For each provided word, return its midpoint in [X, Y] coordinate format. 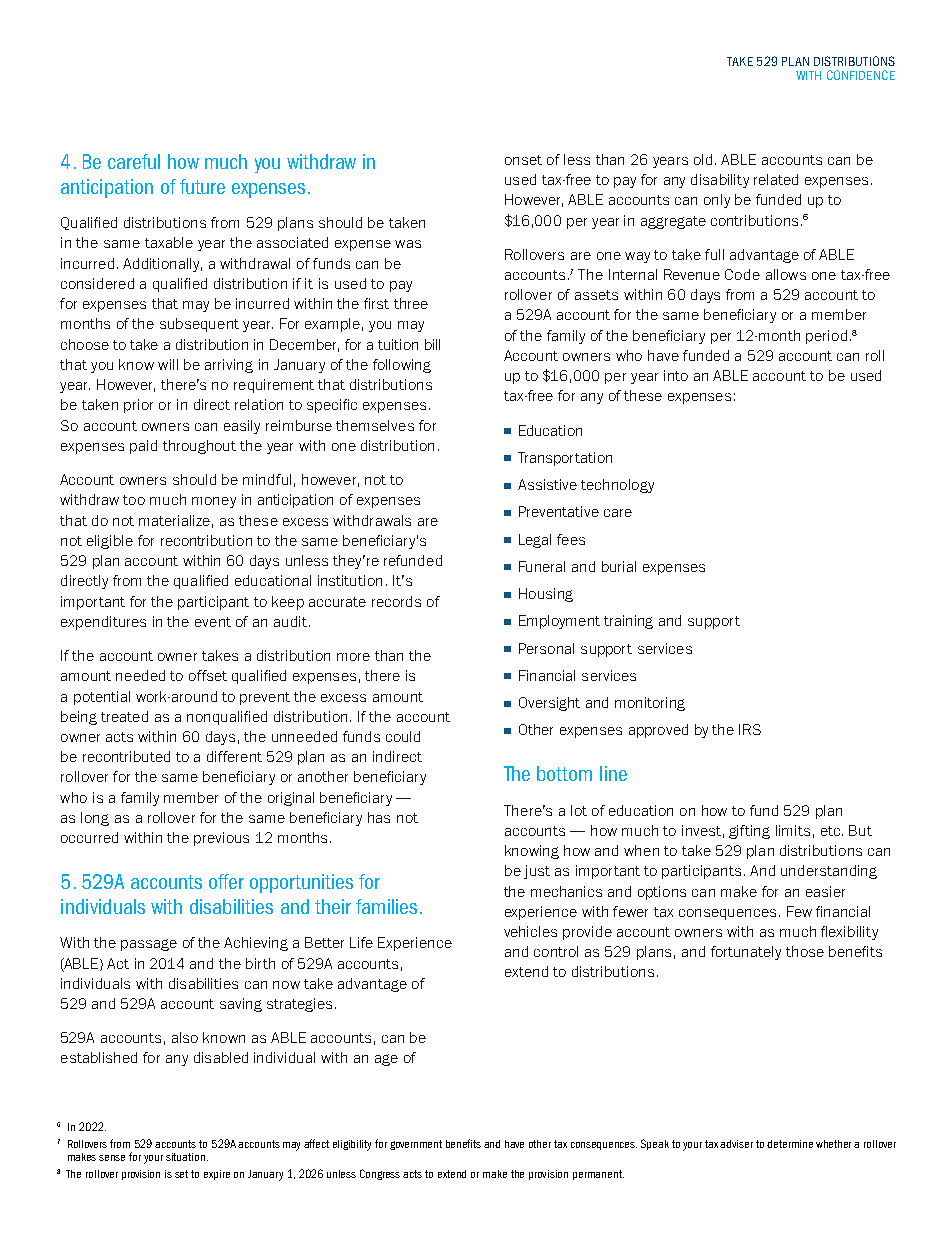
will [168, 364]
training [628, 622]
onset [523, 160]
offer [226, 881]
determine [790, 1144]
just [537, 872]
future [202, 186]
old [703, 159]
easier [825, 891]
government [416, 1145]
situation [187, 1157]
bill [432, 344]
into [676, 375]
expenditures [103, 623]
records [396, 601]
